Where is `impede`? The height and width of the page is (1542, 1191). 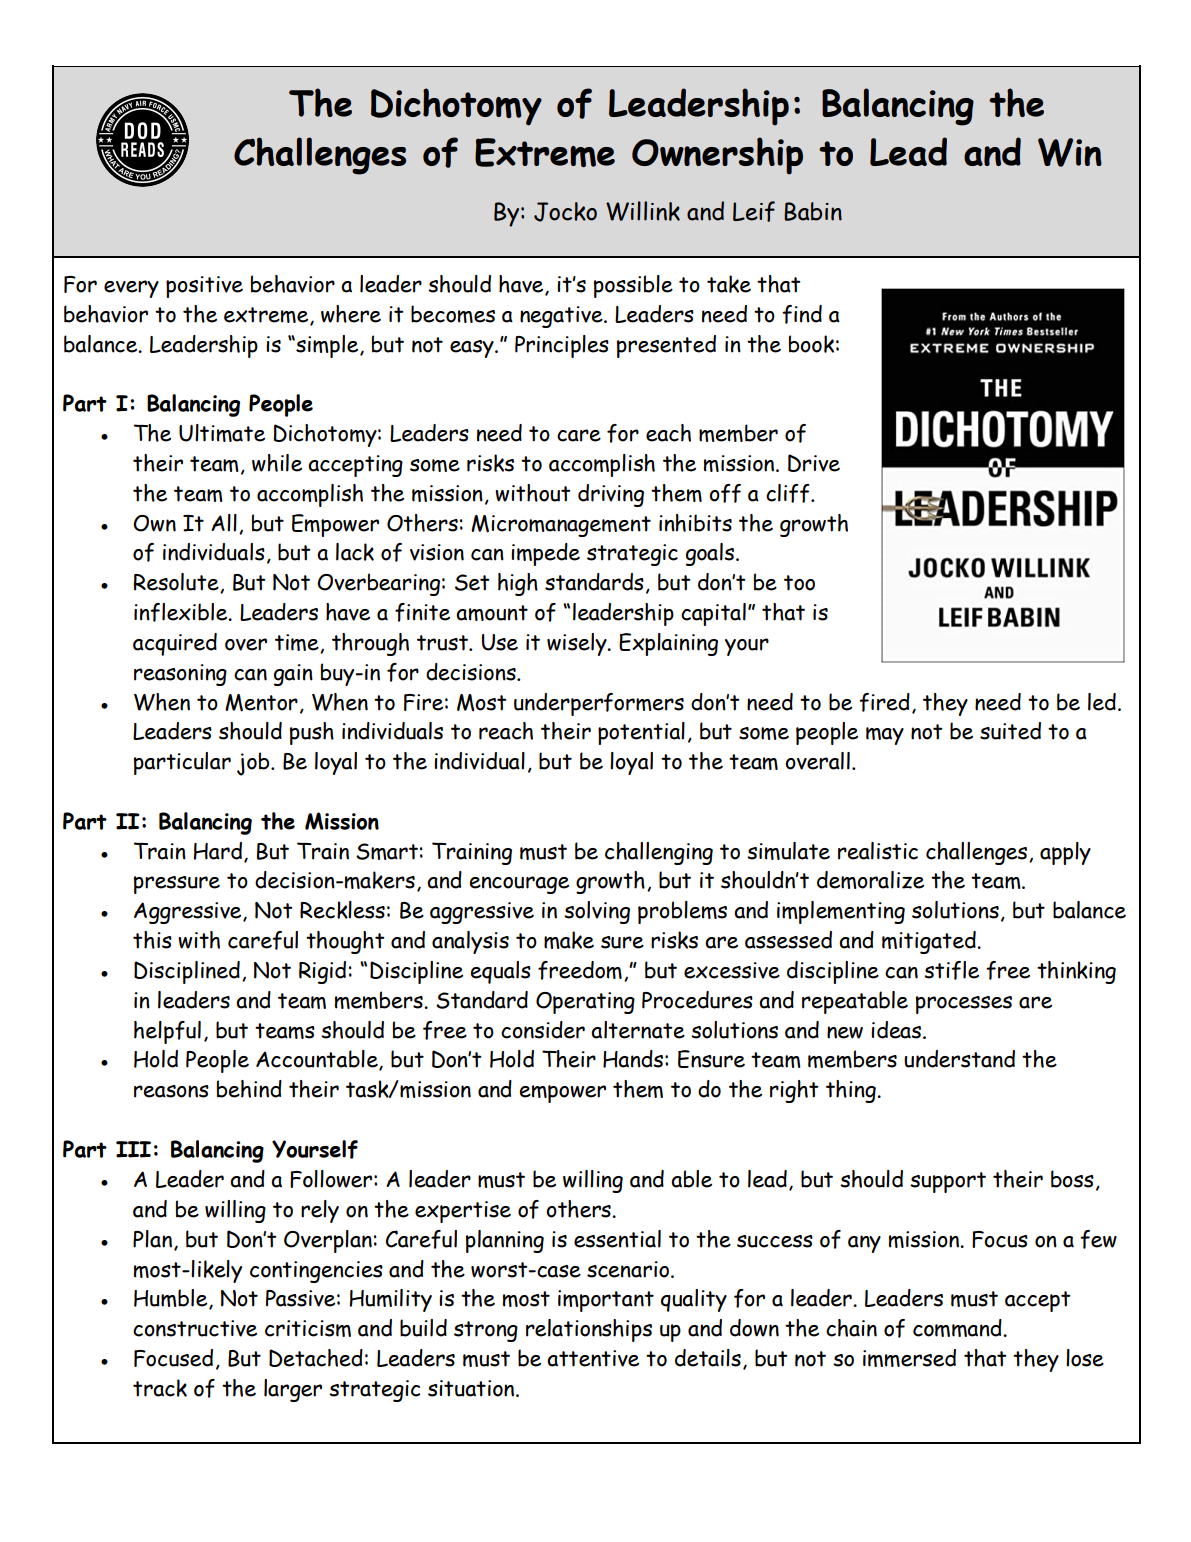 impede is located at coordinates (545, 554).
